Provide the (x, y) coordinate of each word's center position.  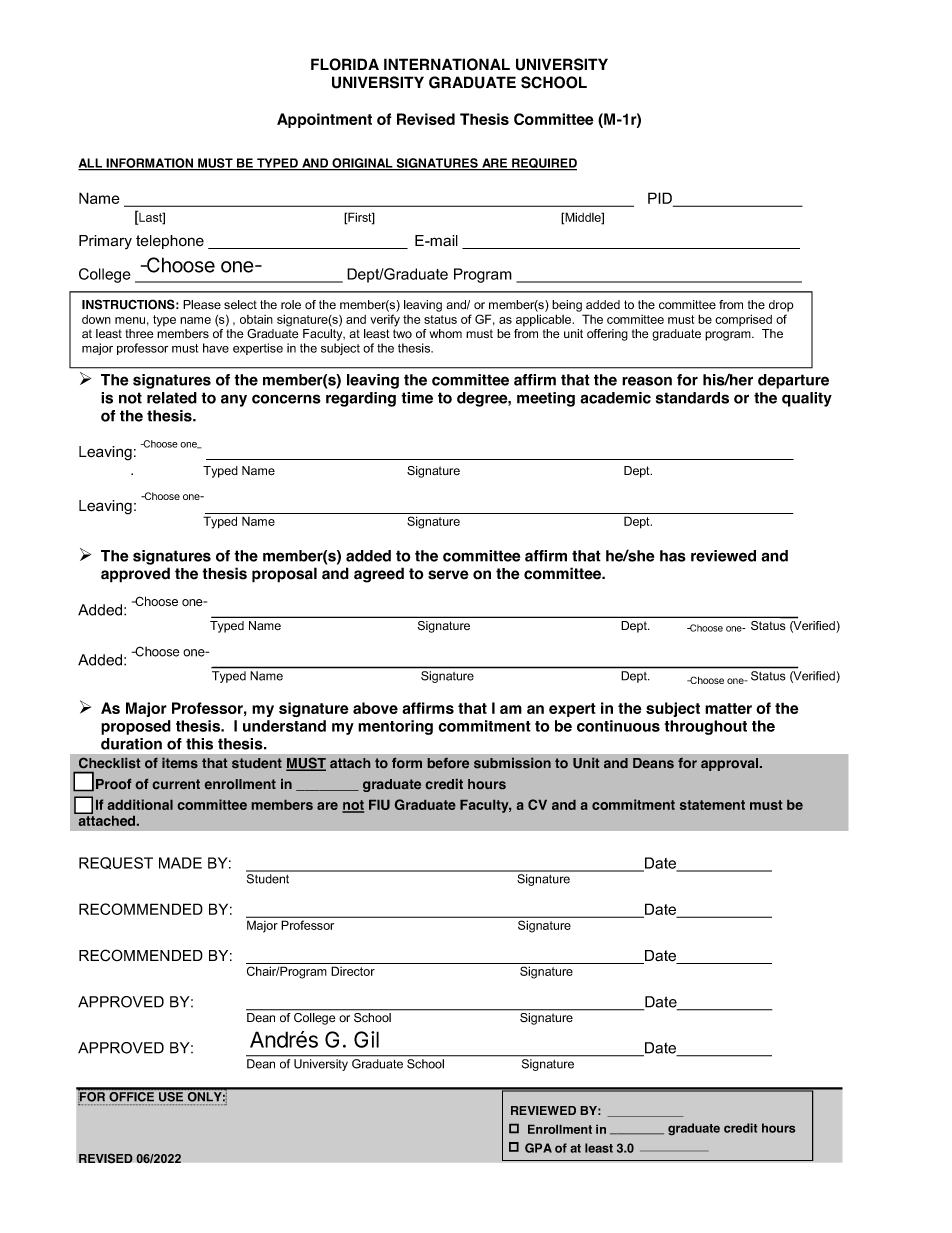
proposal (284, 575)
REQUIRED (543, 164)
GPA (538, 1148)
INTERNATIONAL (447, 64)
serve (448, 575)
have (216, 348)
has (673, 556)
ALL (91, 164)
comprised (743, 320)
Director (353, 971)
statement (712, 805)
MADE (180, 863)
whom (446, 333)
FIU (379, 805)
